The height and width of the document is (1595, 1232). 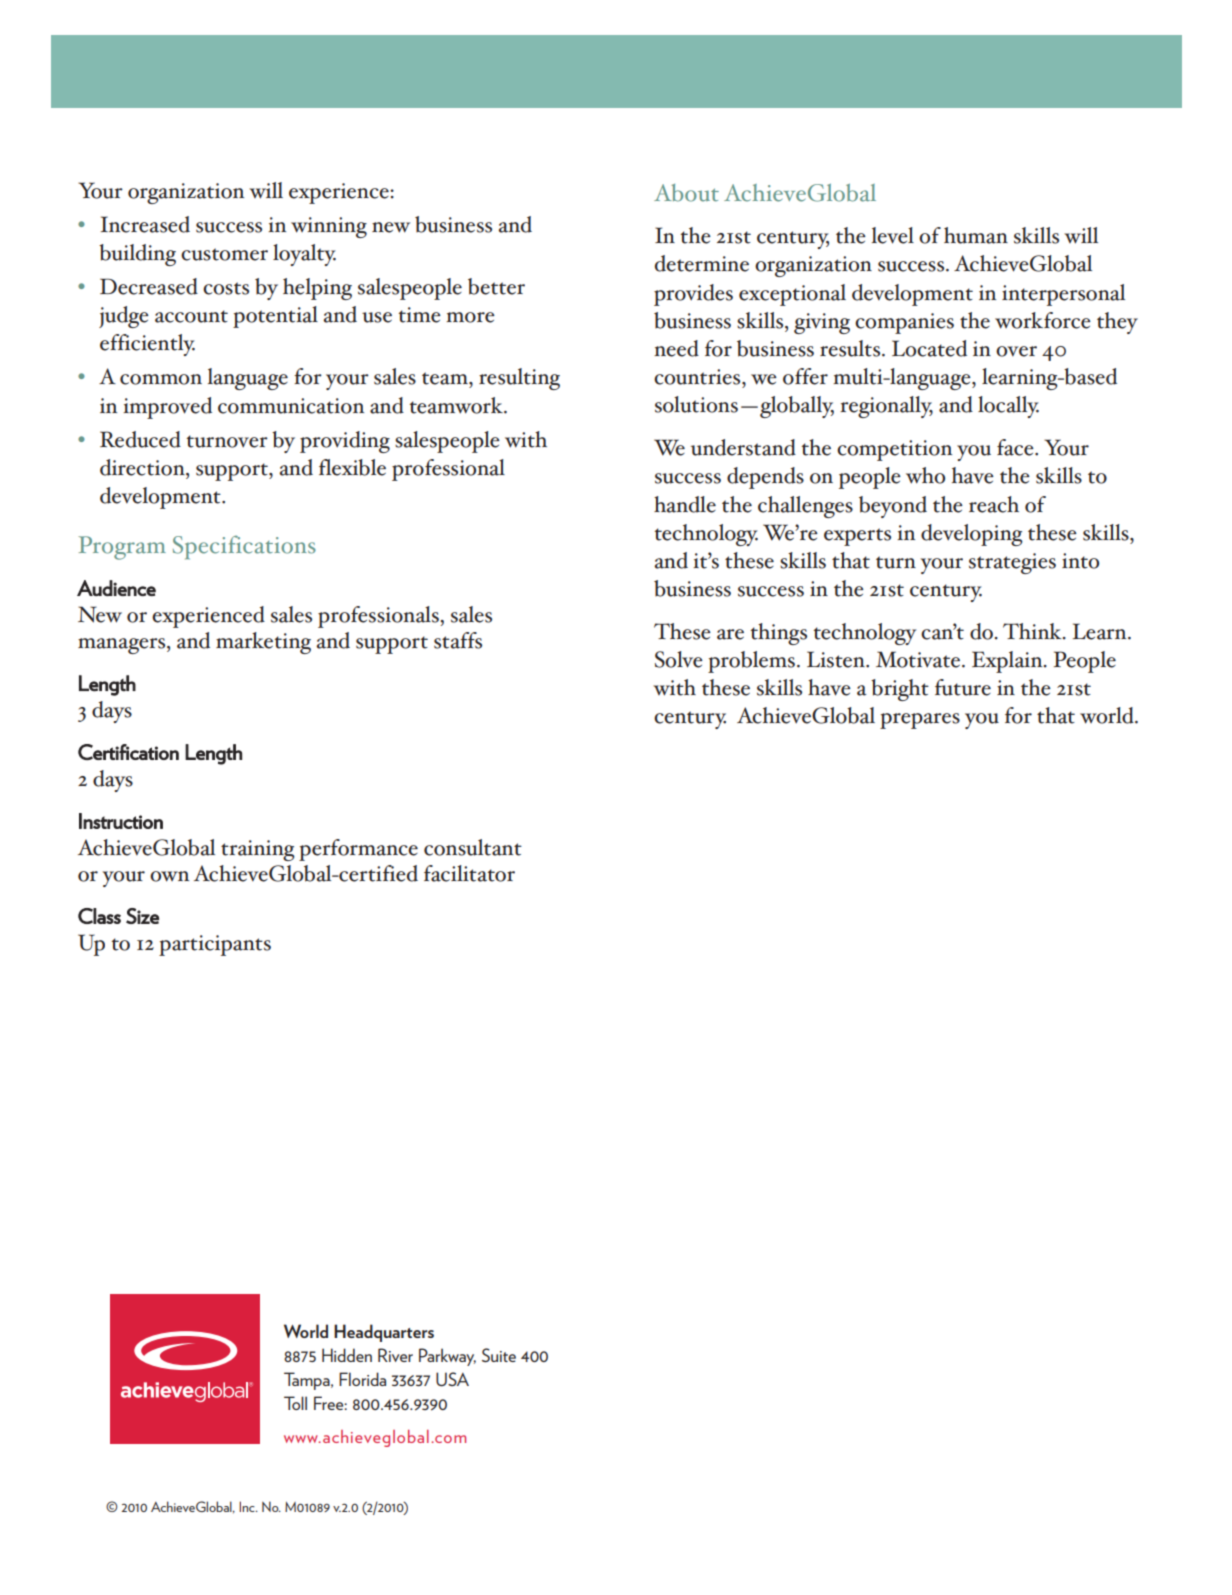 I want to click on human, so click(x=976, y=235).
